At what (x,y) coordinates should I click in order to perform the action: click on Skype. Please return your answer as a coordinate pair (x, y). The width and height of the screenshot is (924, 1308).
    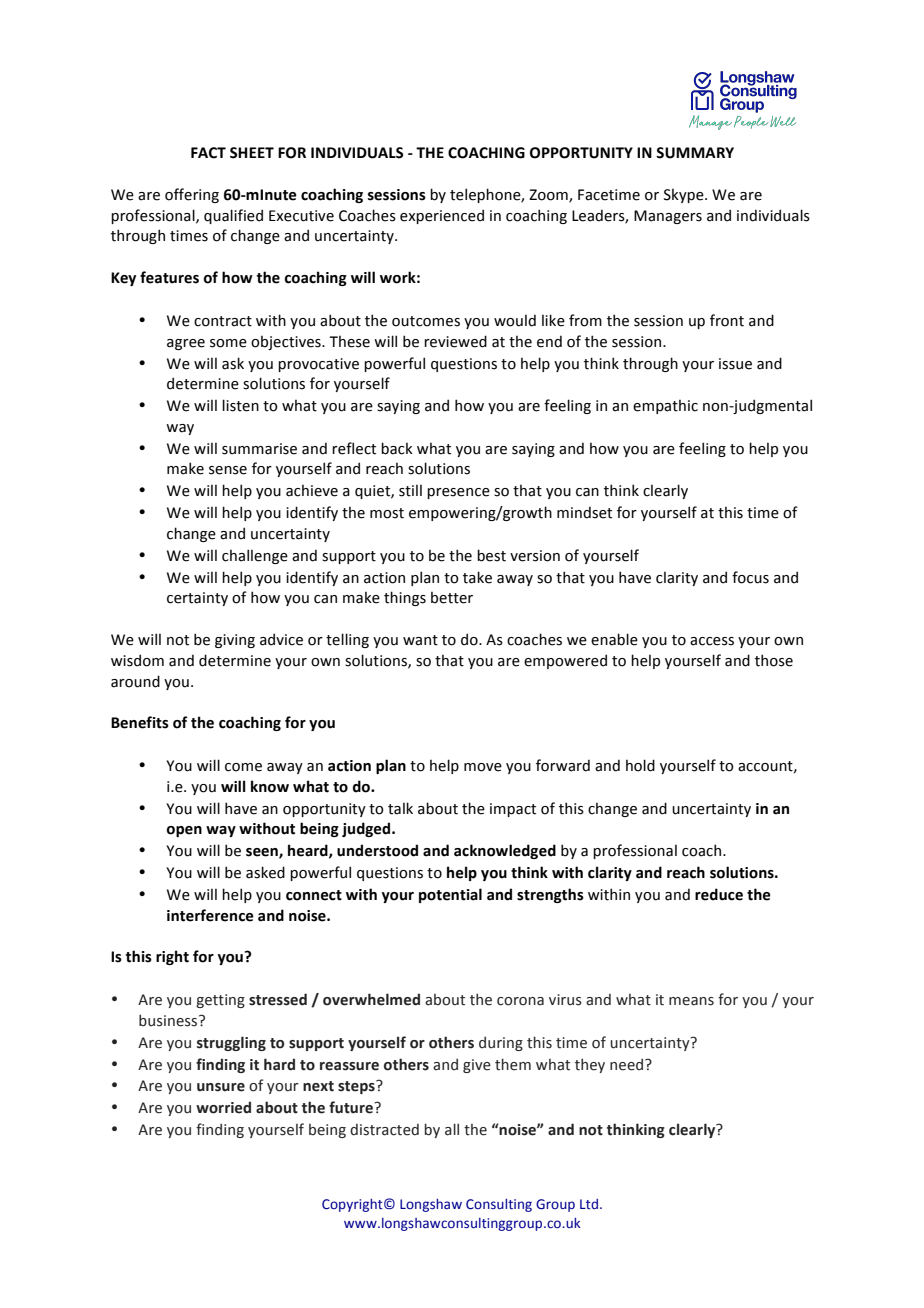
    Looking at the image, I should click on (685, 195).
